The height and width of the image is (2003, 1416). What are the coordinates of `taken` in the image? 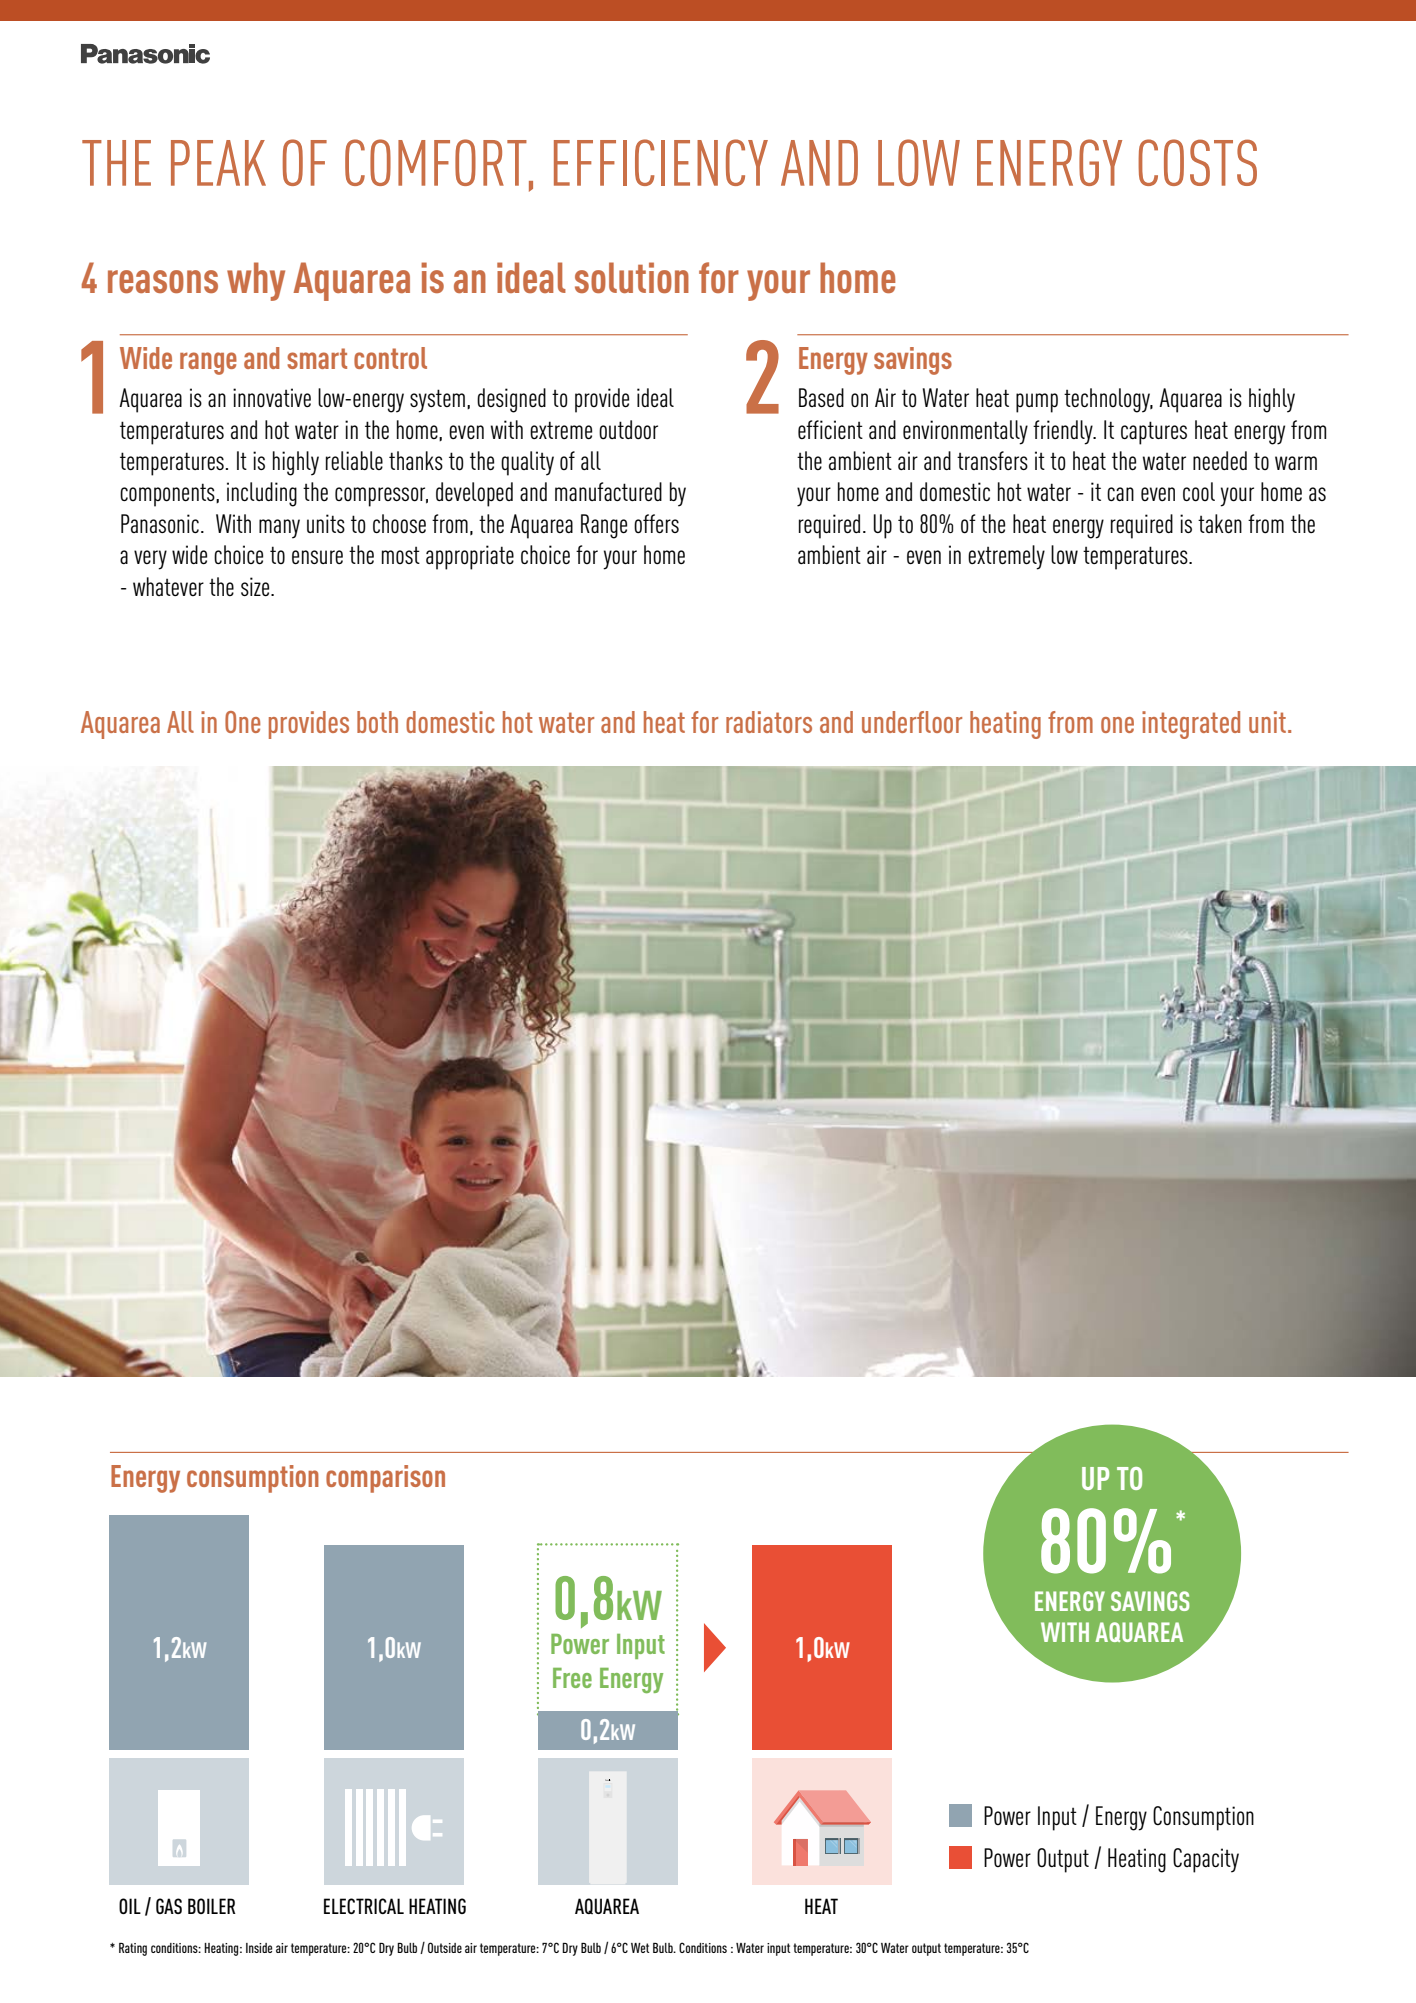 It's located at (1220, 523).
